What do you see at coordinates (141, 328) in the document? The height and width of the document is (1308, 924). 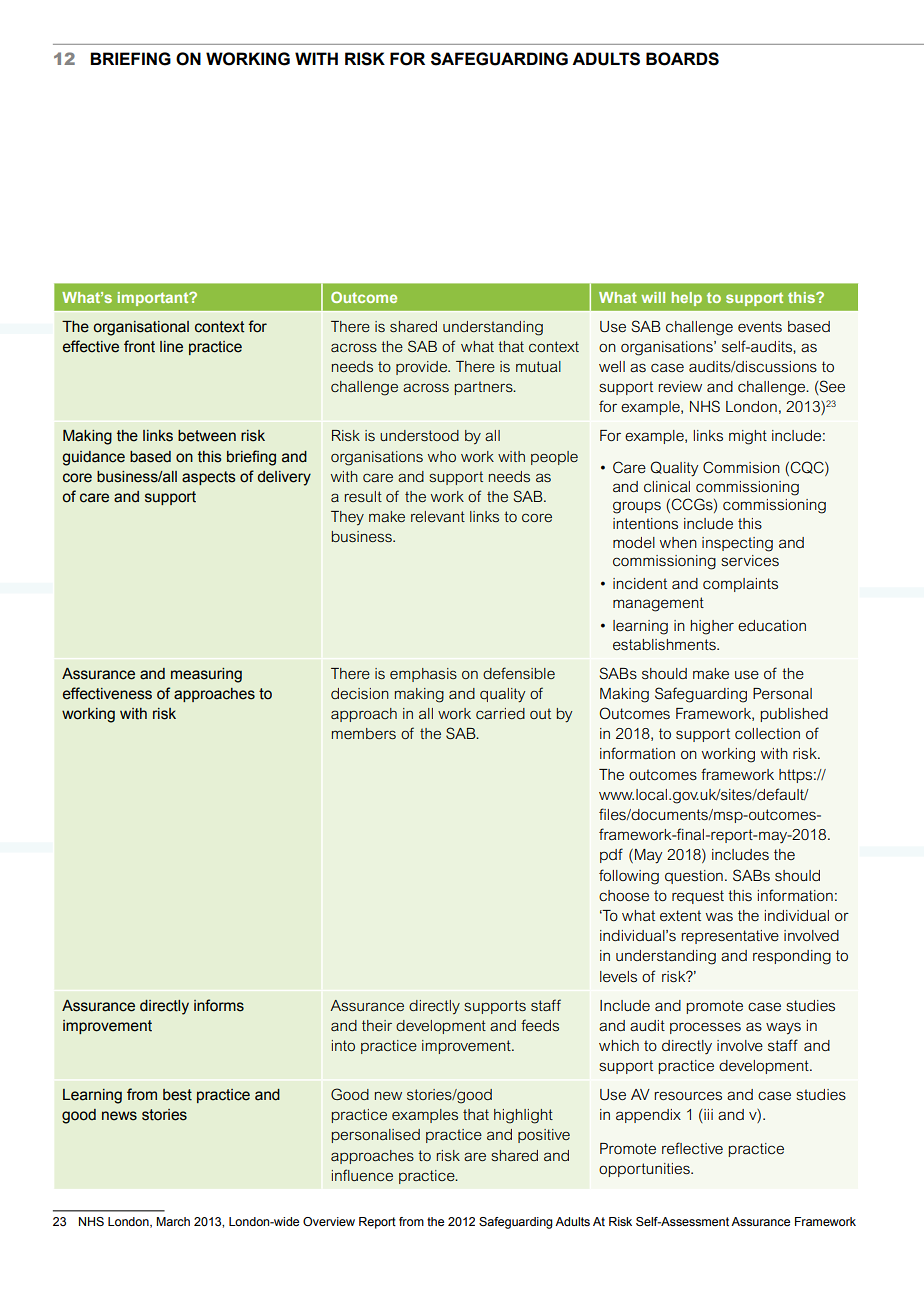 I see `organisational` at bounding box center [141, 328].
